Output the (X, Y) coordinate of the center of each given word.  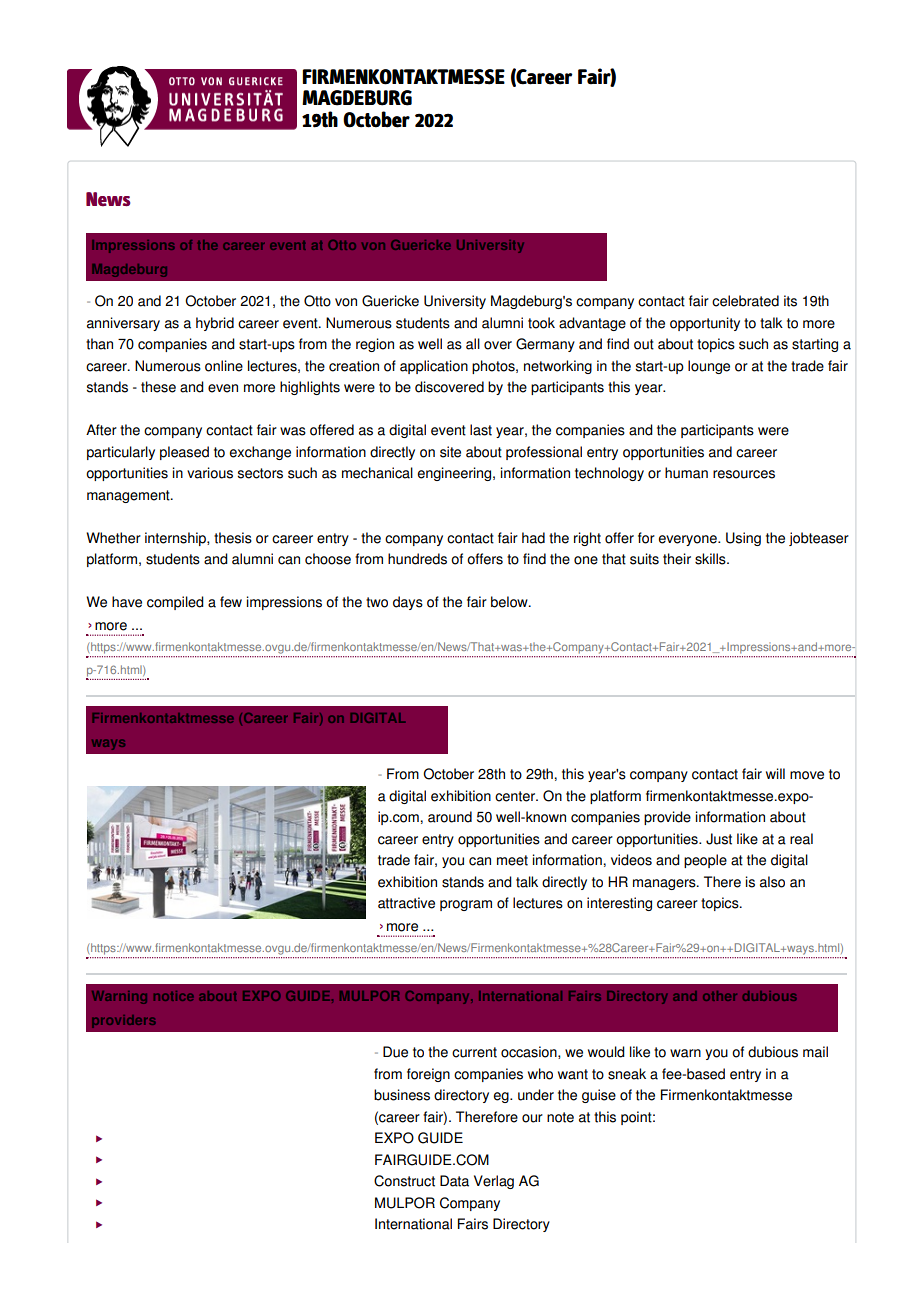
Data (454, 1181)
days (408, 603)
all (473, 344)
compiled (175, 603)
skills (711, 559)
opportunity (705, 324)
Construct (404, 1181)
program (466, 905)
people (705, 861)
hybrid (215, 324)
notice (174, 996)
